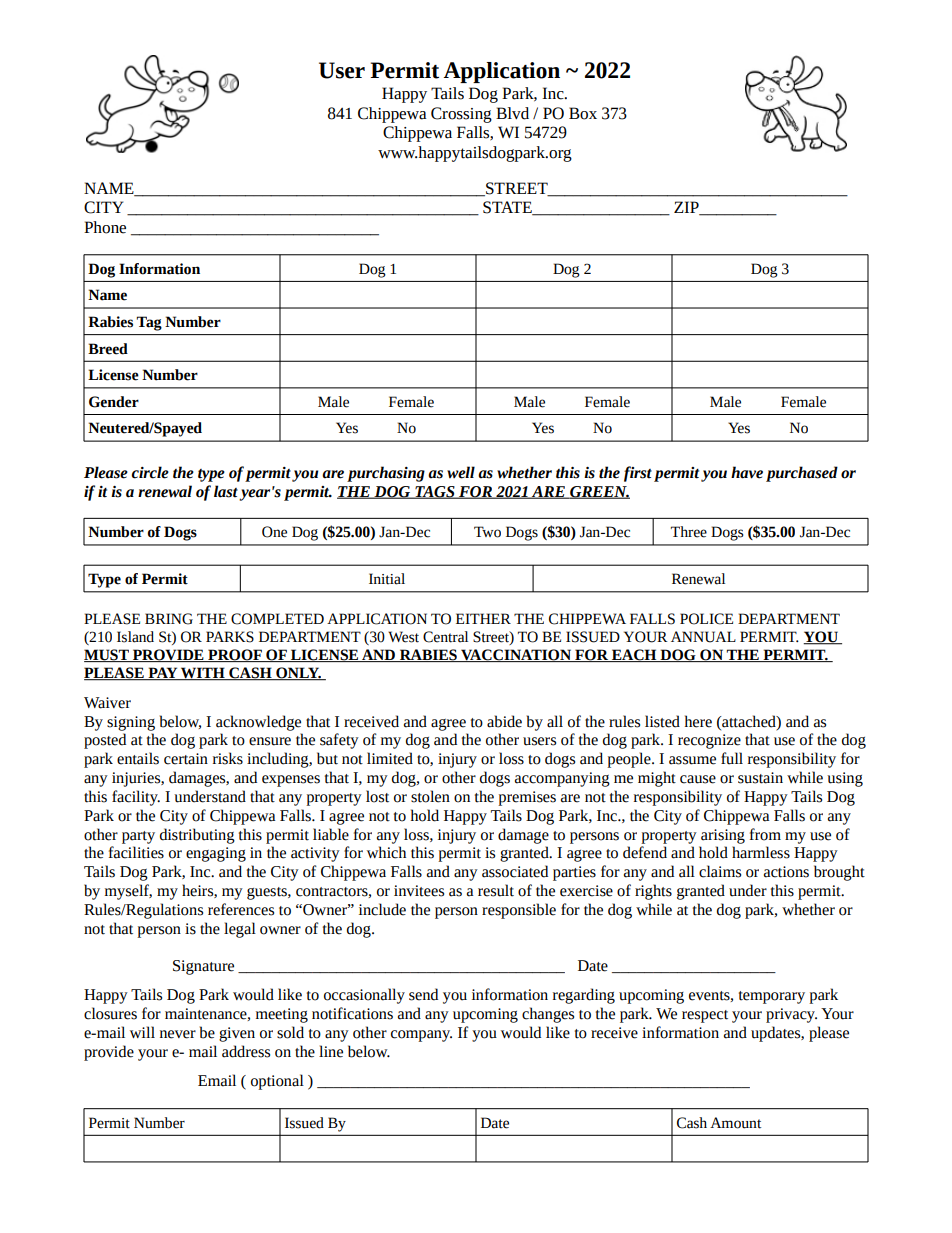  I want to click on POLICE, so click(706, 619).
